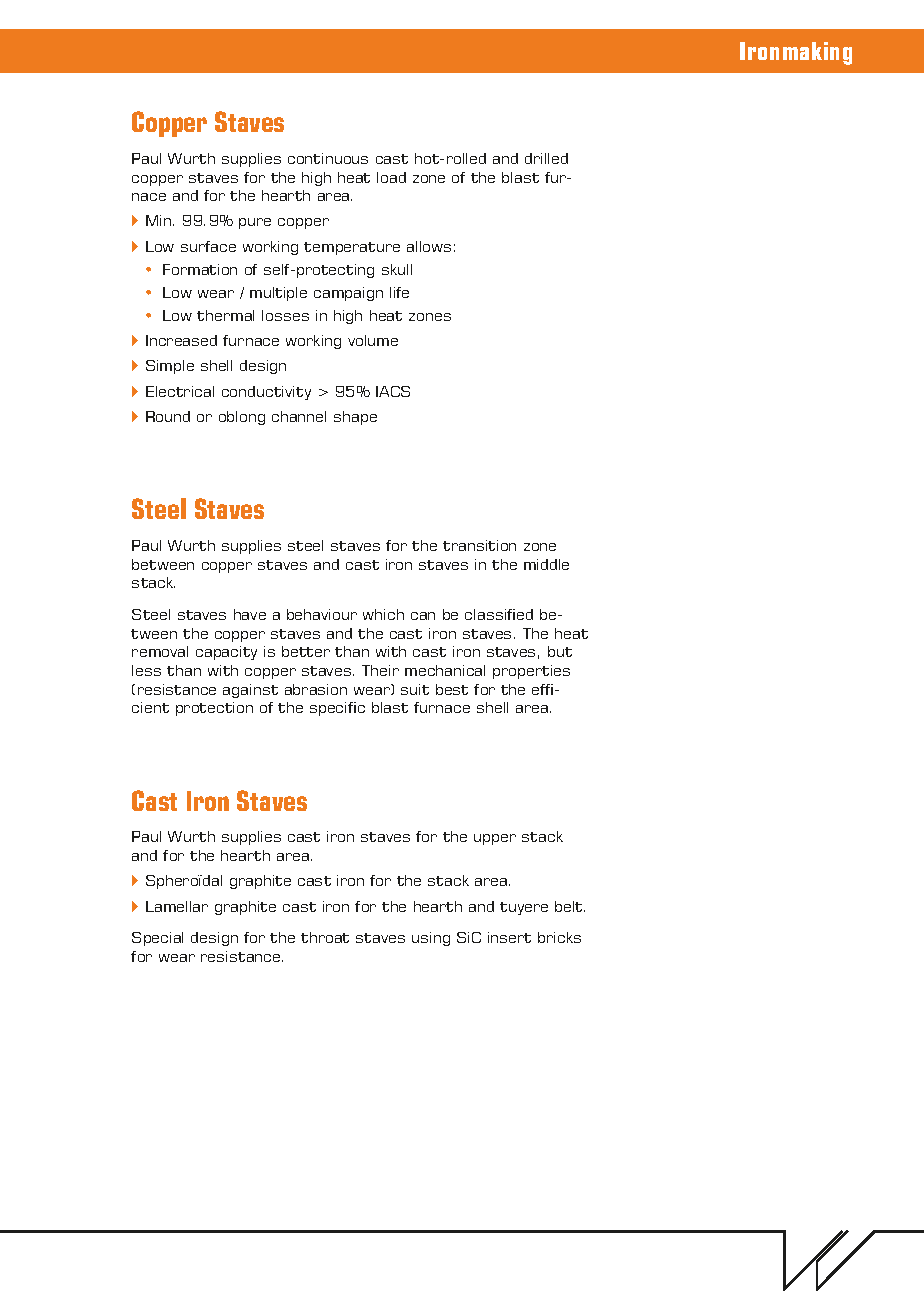 This image has width=924, height=1308. Describe the element at coordinates (325, 937) in the image. I see `throat` at that location.
